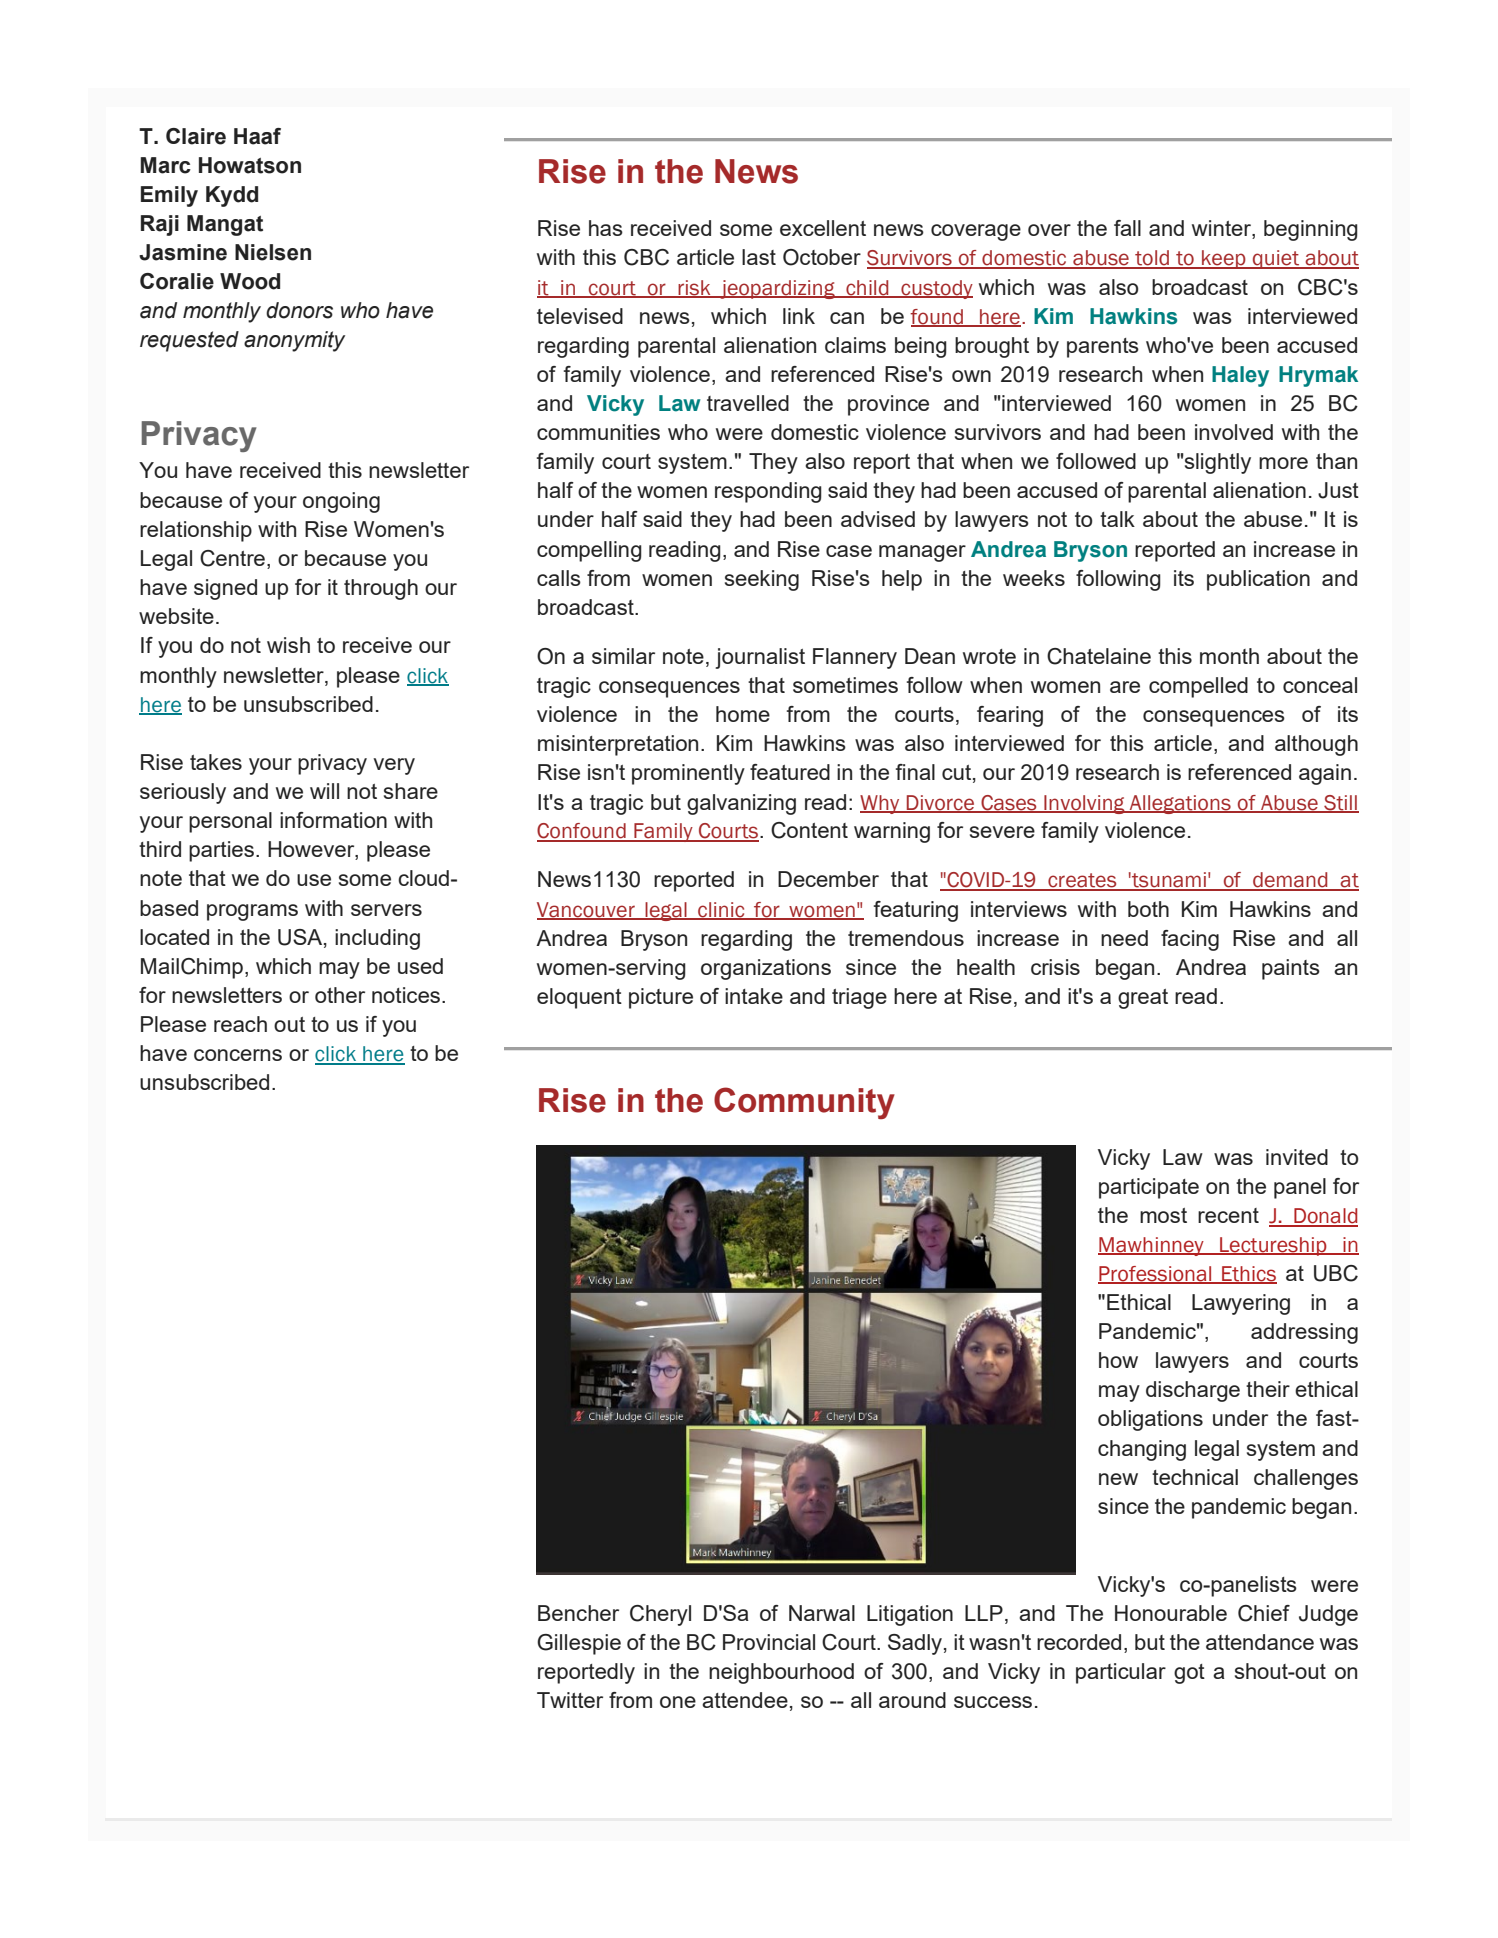 Image resolution: width=1498 pixels, height=1938 pixels. Describe the element at coordinates (1190, 940) in the screenshot. I see `facing` at that location.
